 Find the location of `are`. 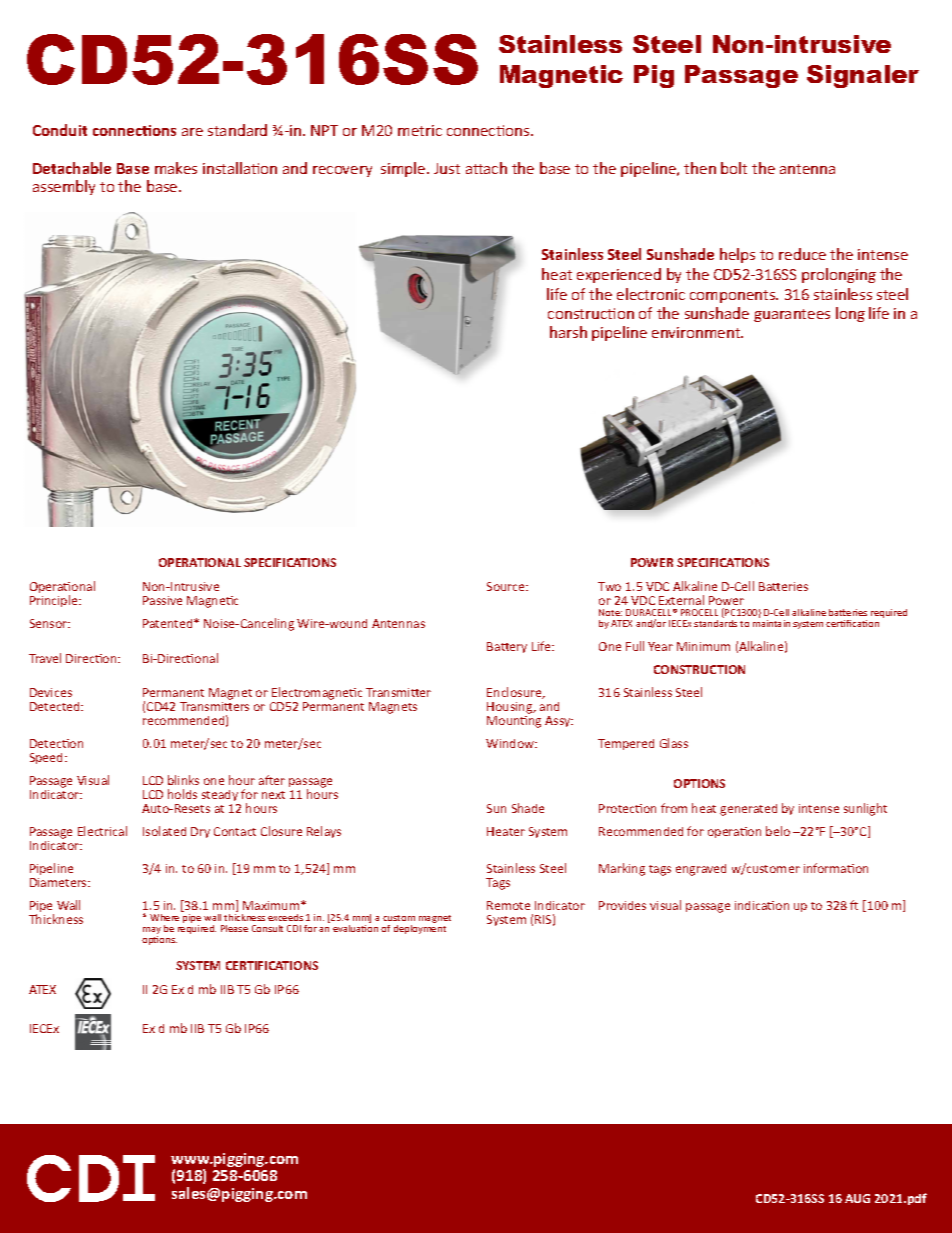

are is located at coordinates (192, 132).
